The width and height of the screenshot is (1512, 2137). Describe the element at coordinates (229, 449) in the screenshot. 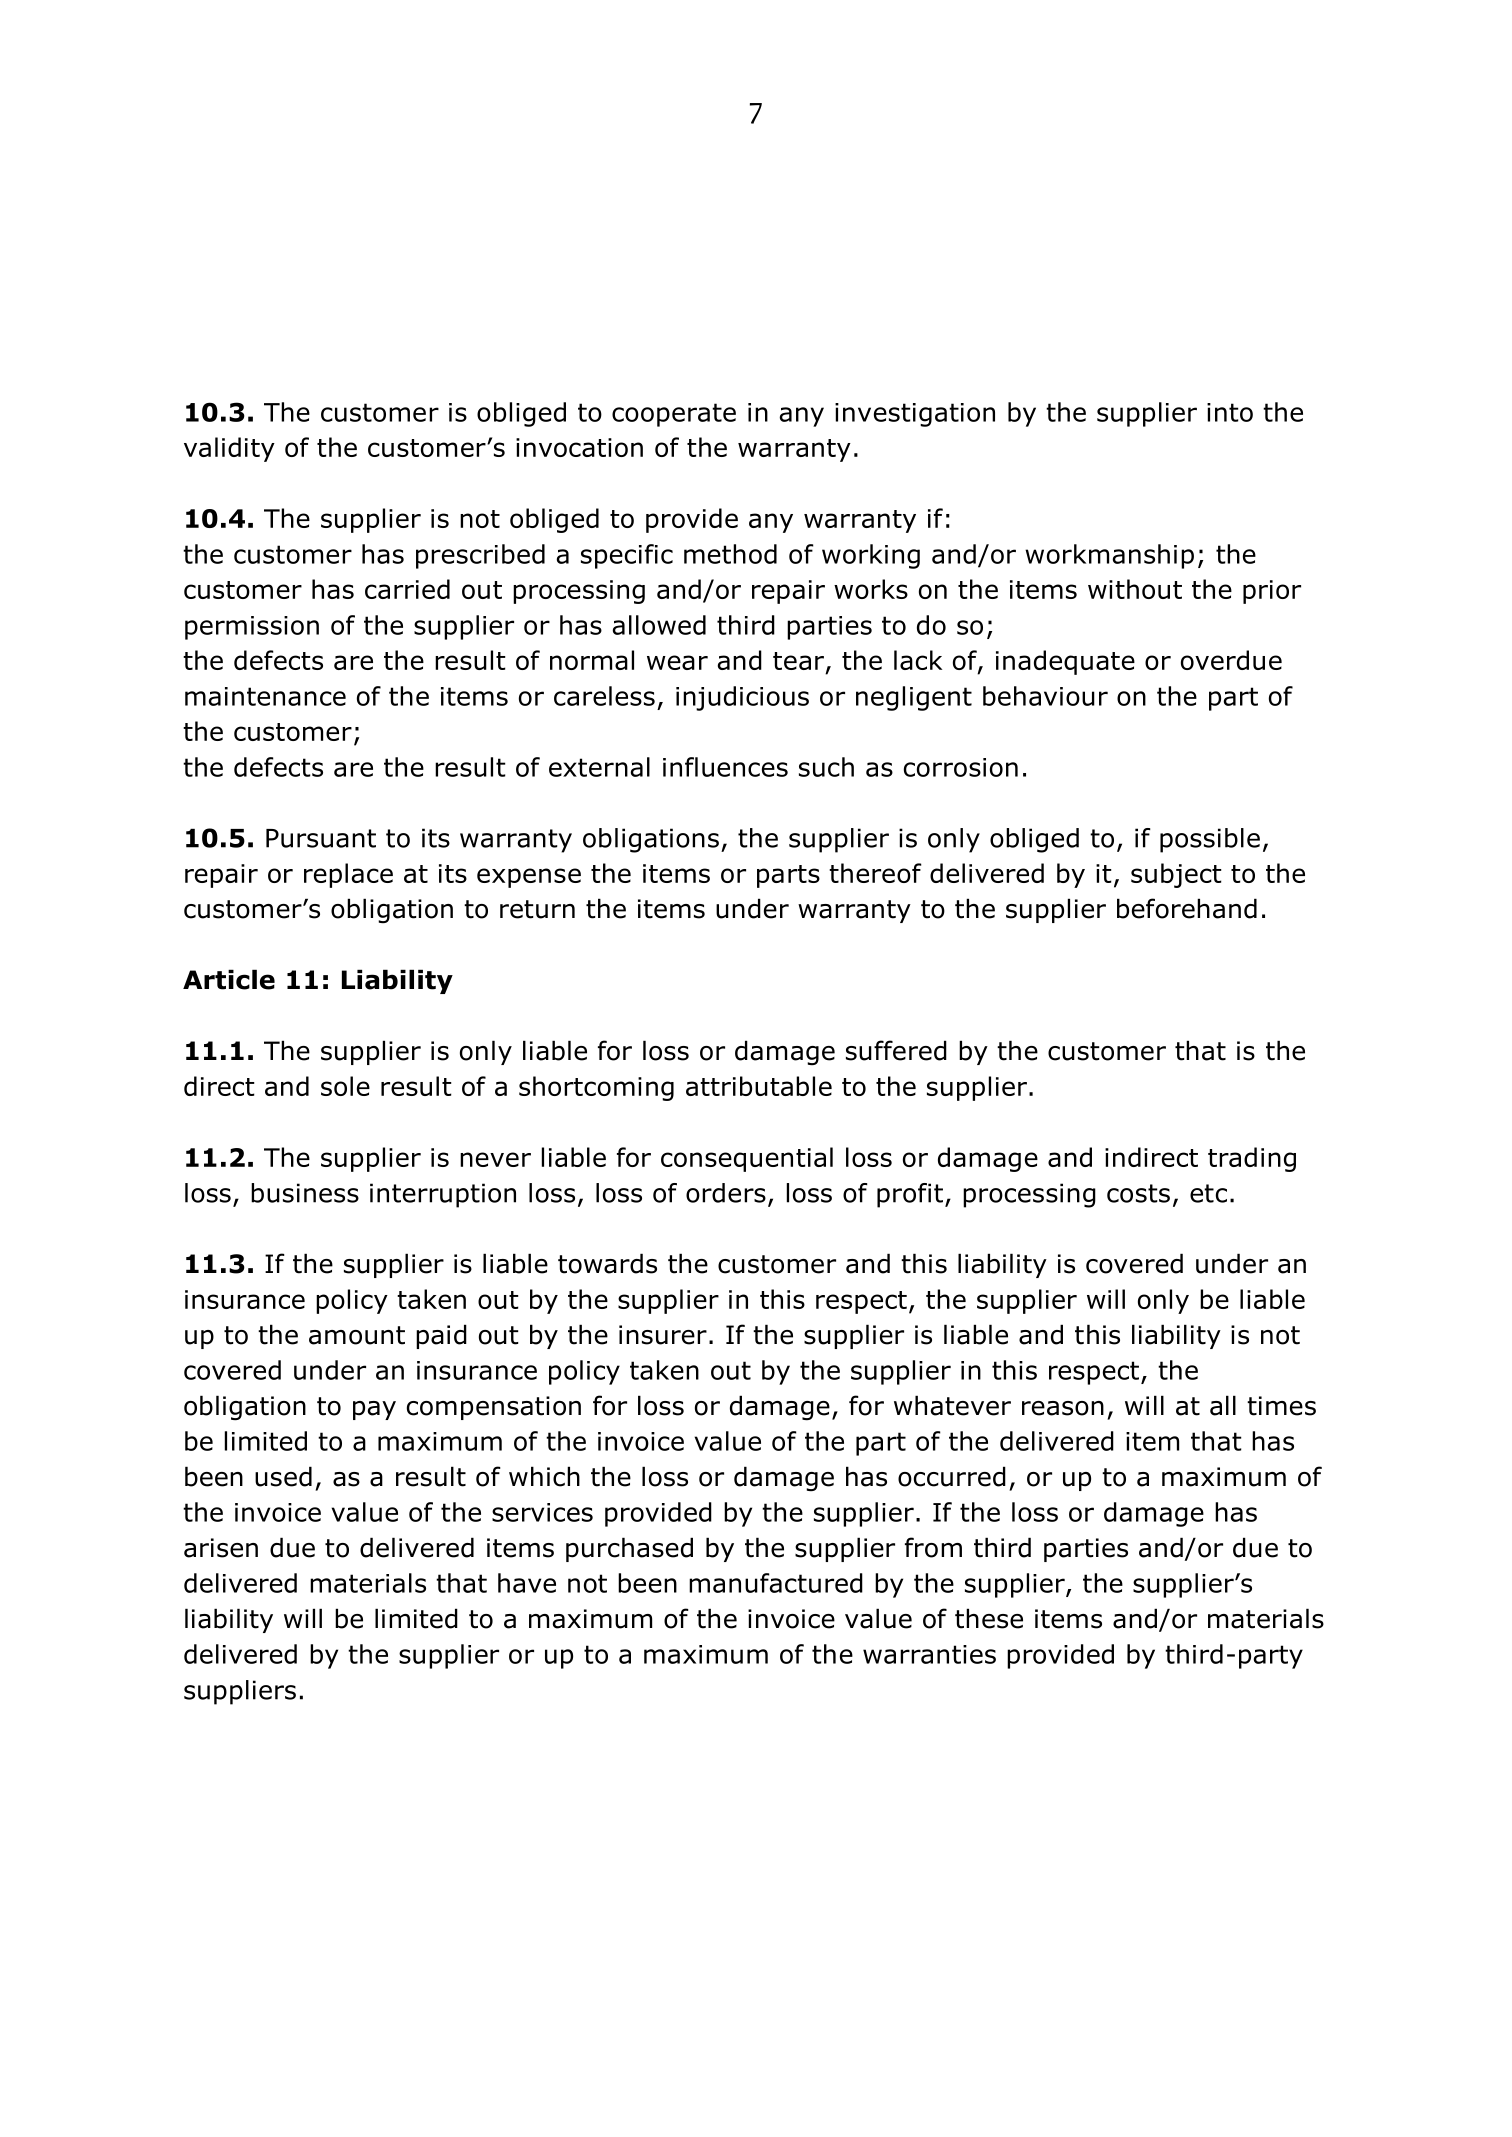

I see `validity` at that location.
